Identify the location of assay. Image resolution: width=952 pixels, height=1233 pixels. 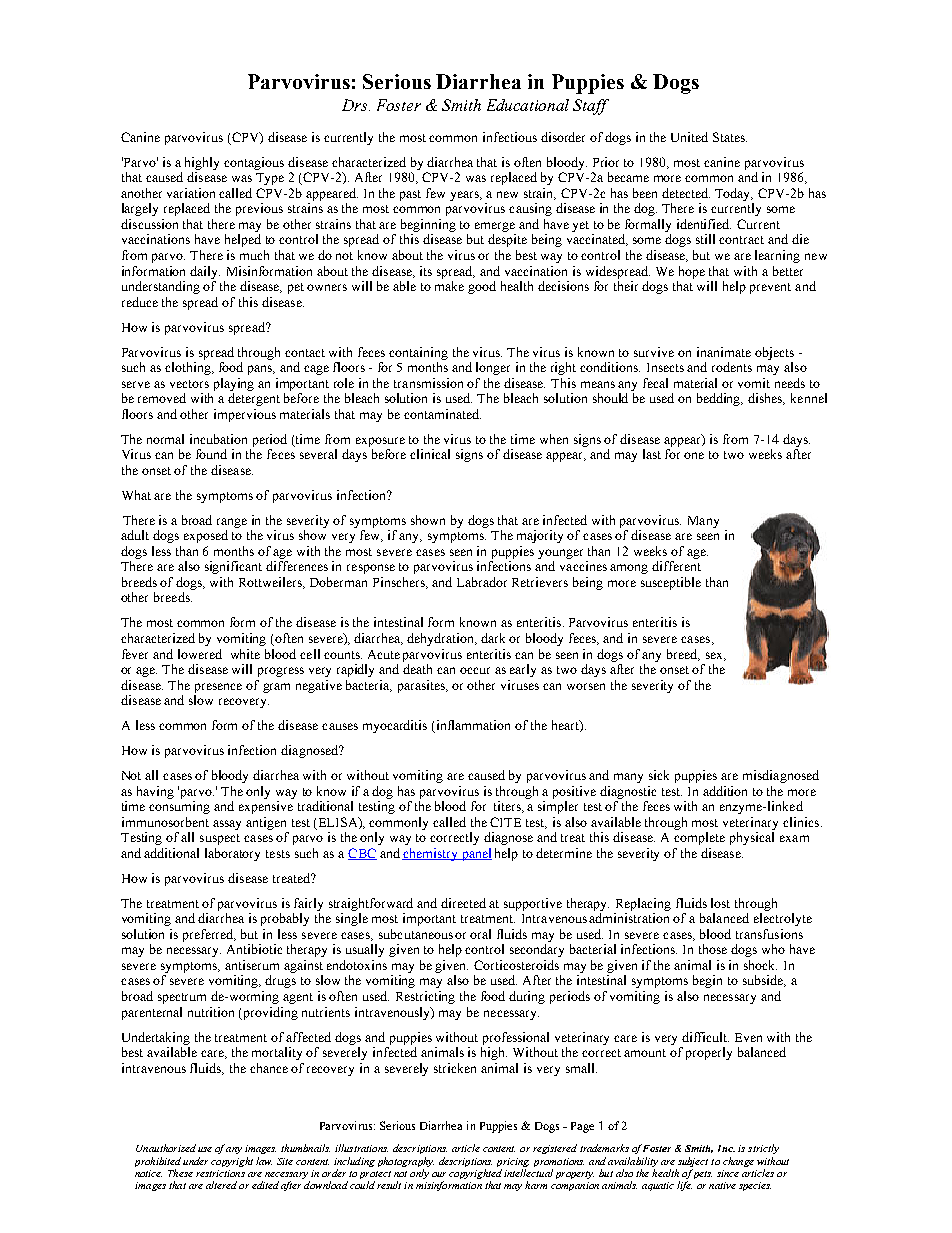
(227, 825).
